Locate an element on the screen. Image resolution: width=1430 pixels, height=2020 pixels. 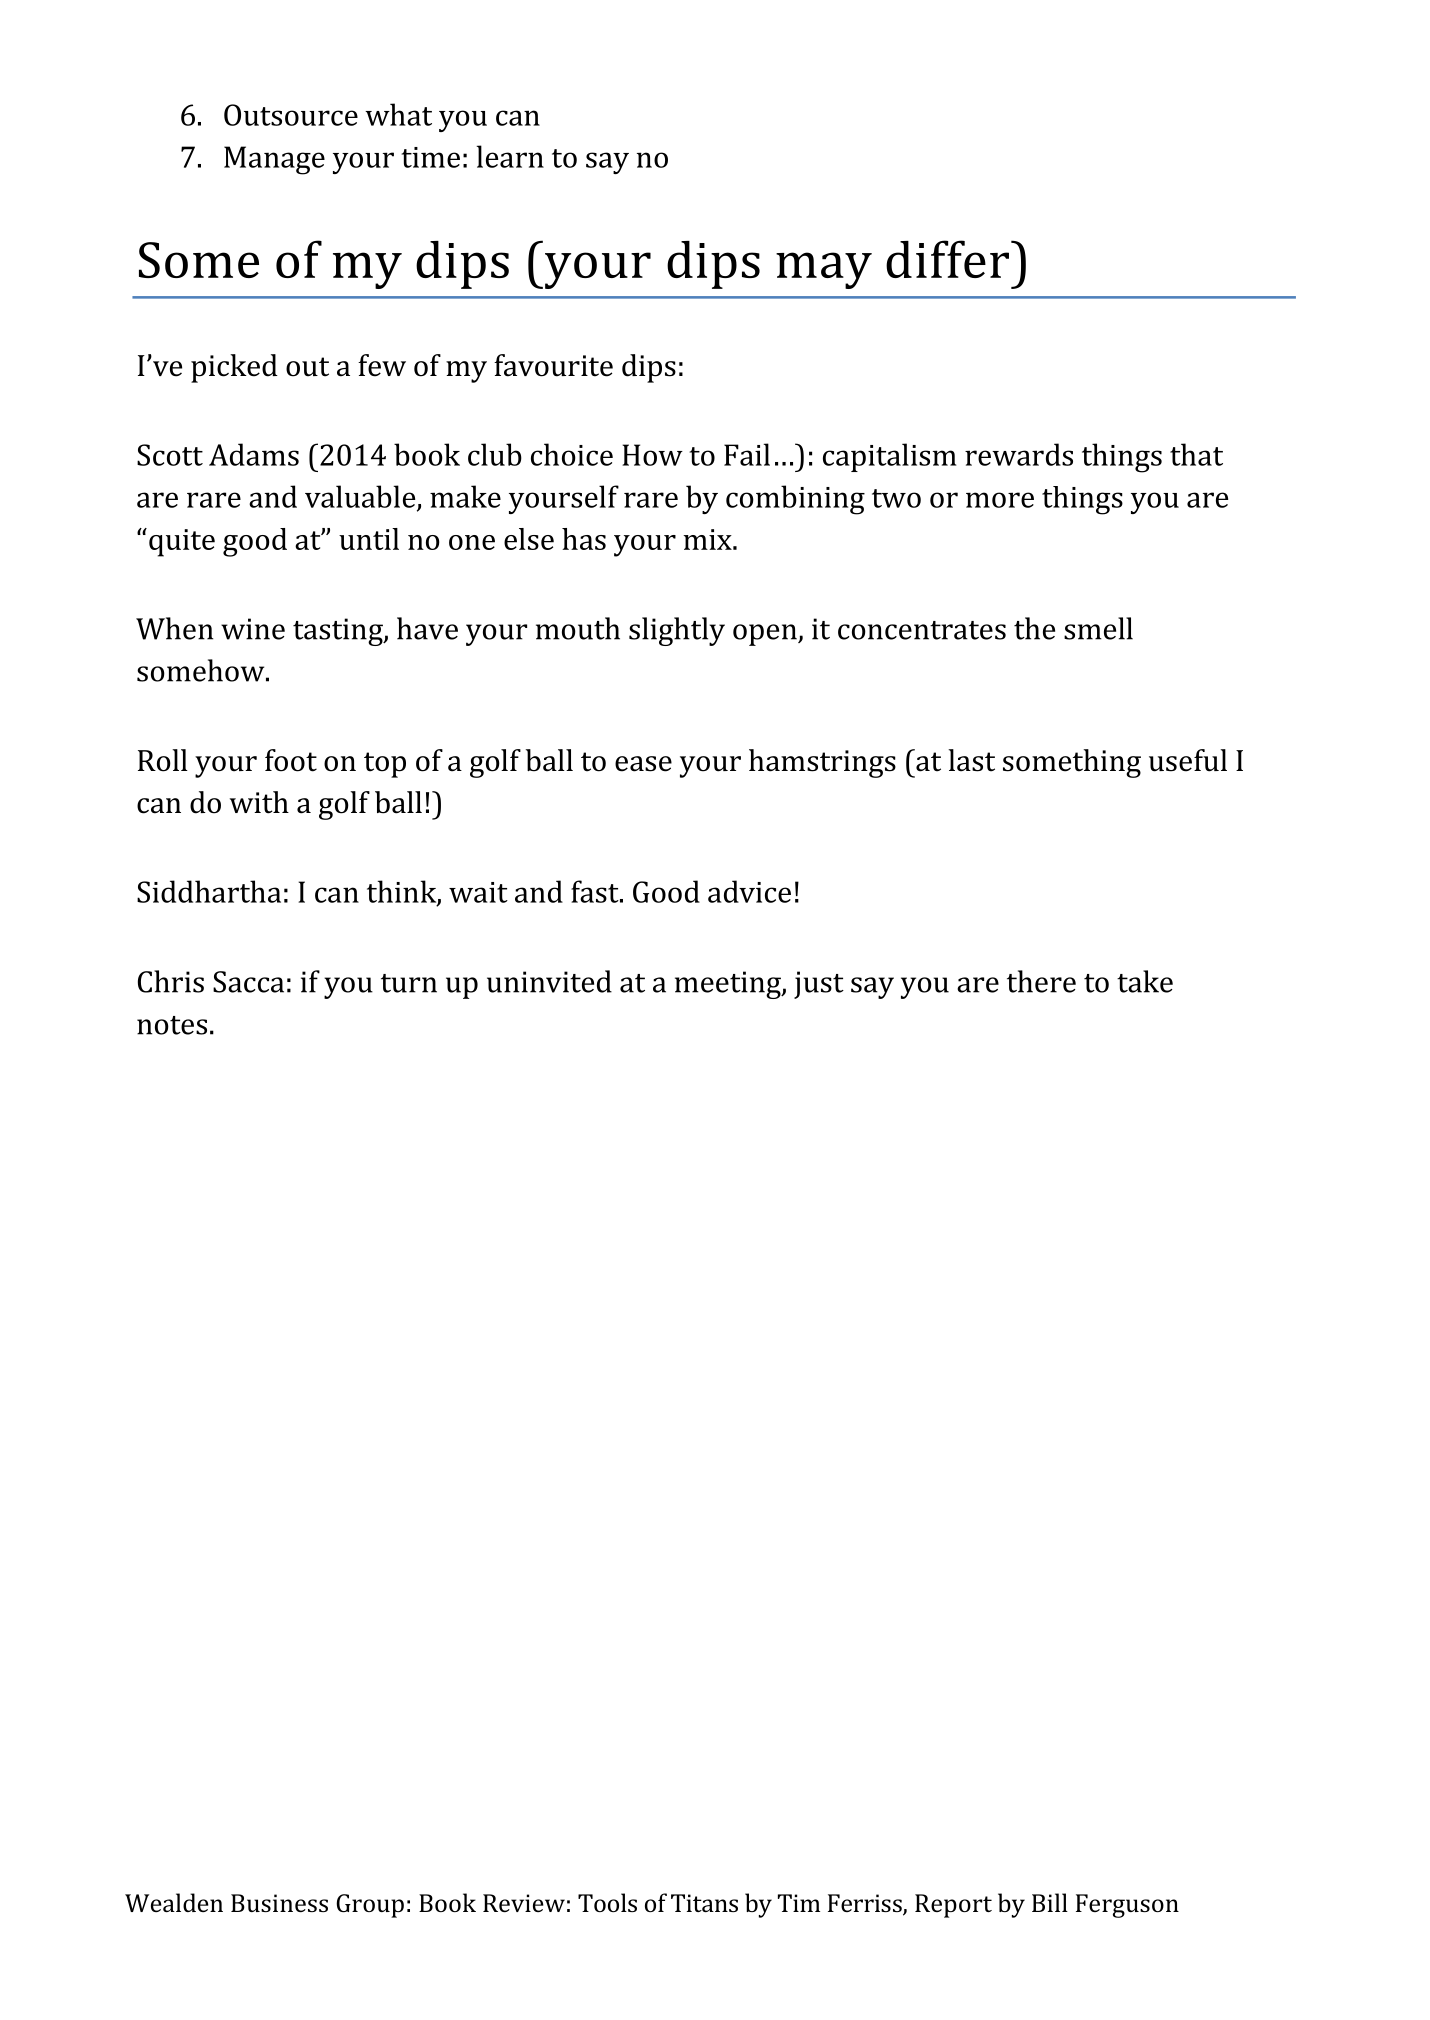
Manage is located at coordinates (274, 160).
